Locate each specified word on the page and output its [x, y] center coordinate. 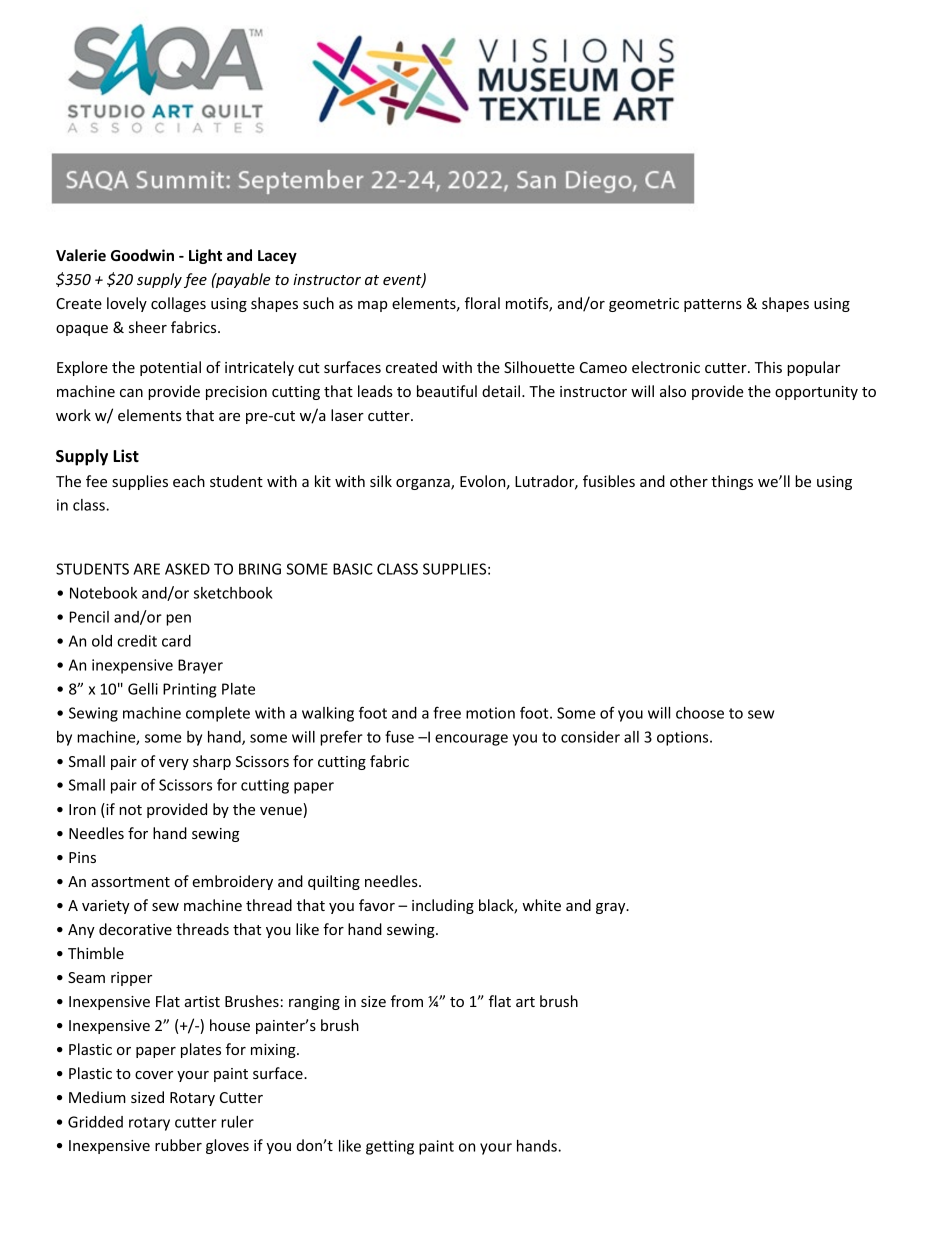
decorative [135, 929]
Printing [189, 690]
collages [178, 304]
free [447, 712]
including [443, 906]
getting [390, 1147]
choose [700, 713]
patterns [713, 305]
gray [612, 908]
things [732, 482]
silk [381, 481]
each [189, 481]
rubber [178, 1145]
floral [482, 303]
